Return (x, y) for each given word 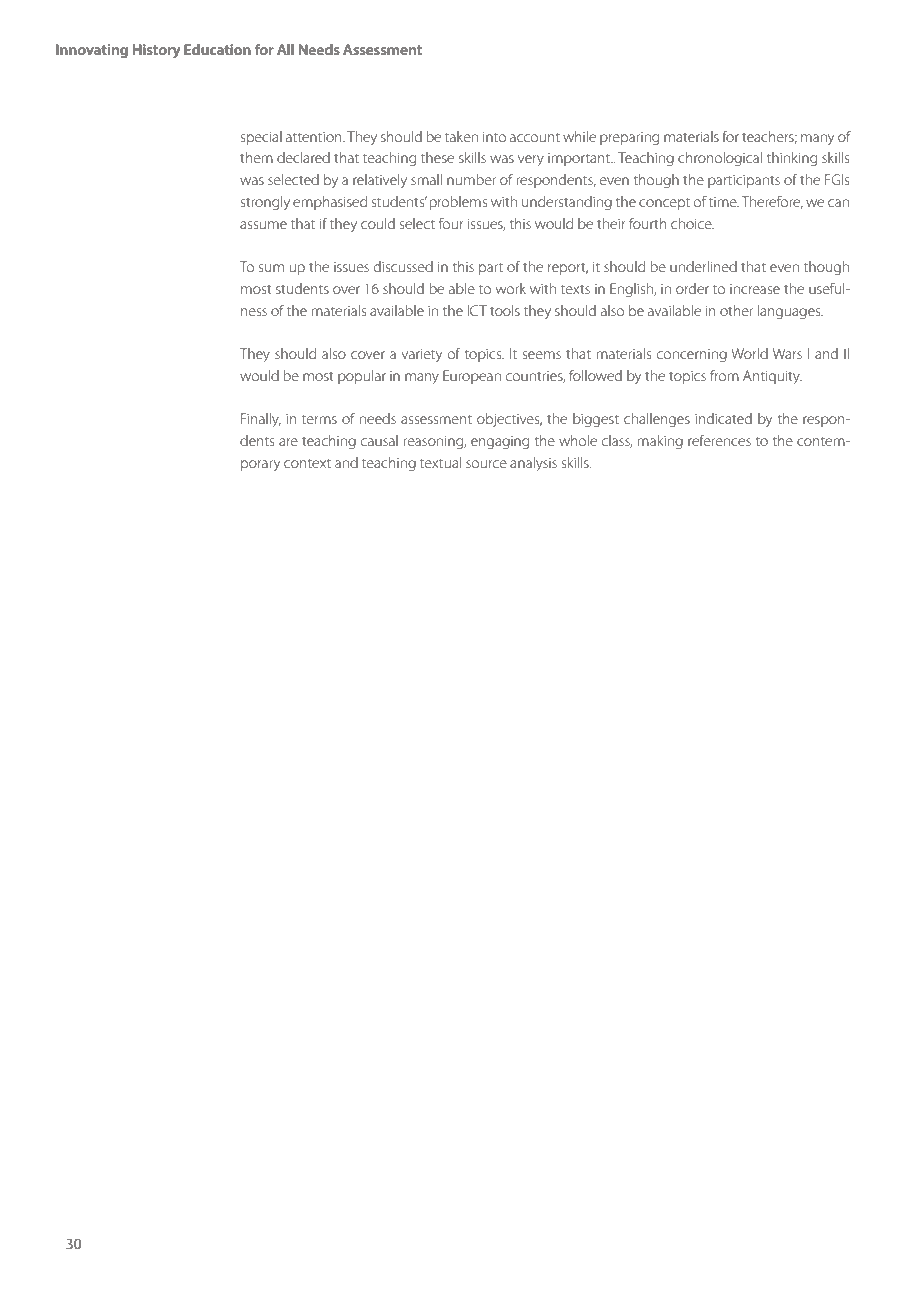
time (724, 202)
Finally (261, 420)
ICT (477, 310)
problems (458, 203)
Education (217, 49)
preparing (629, 139)
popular (362, 377)
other (736, 310)
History (156, 51)
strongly (265, 203)
